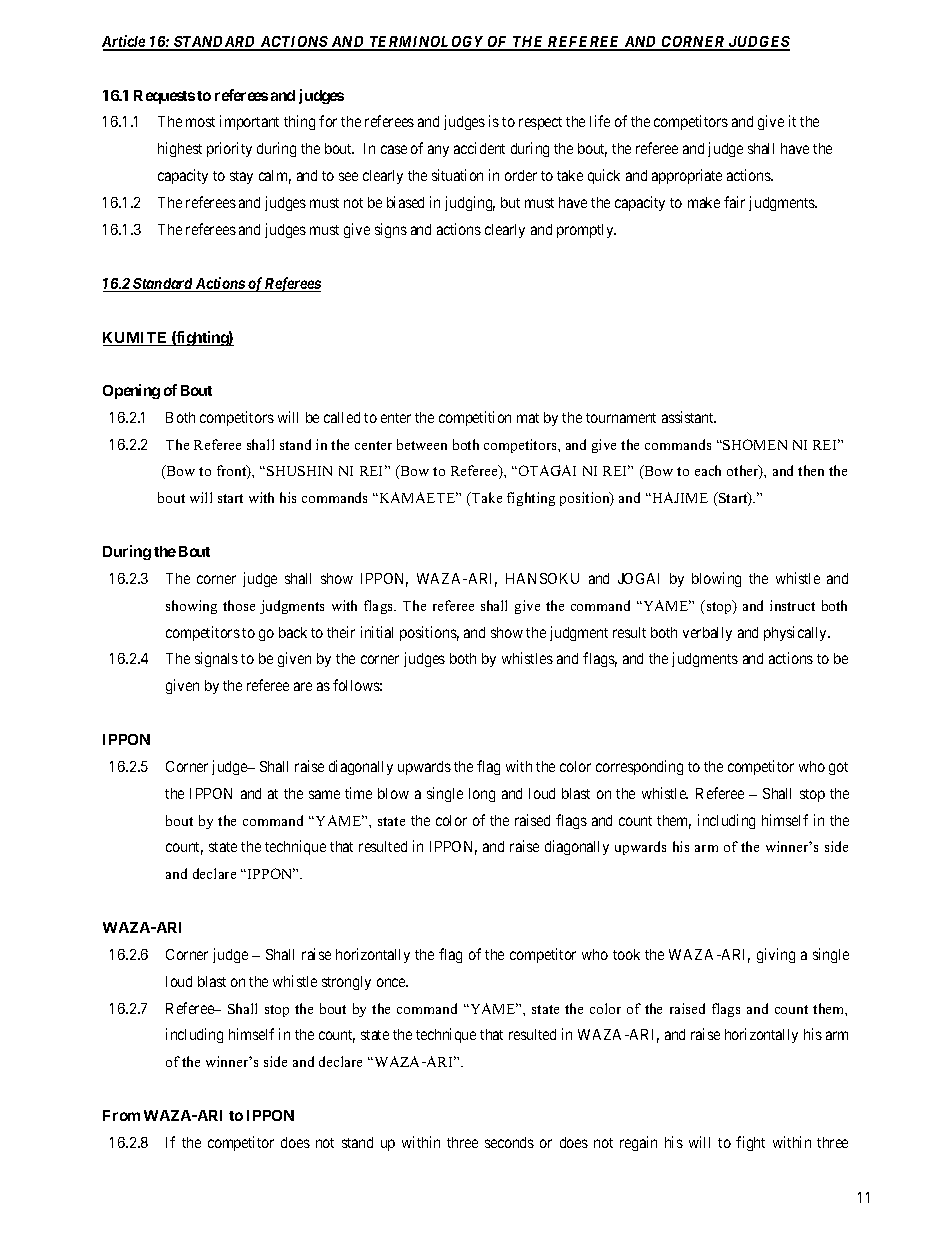  Describe the element at coordinates (200, 122) in the image. I see `most` at that location.
